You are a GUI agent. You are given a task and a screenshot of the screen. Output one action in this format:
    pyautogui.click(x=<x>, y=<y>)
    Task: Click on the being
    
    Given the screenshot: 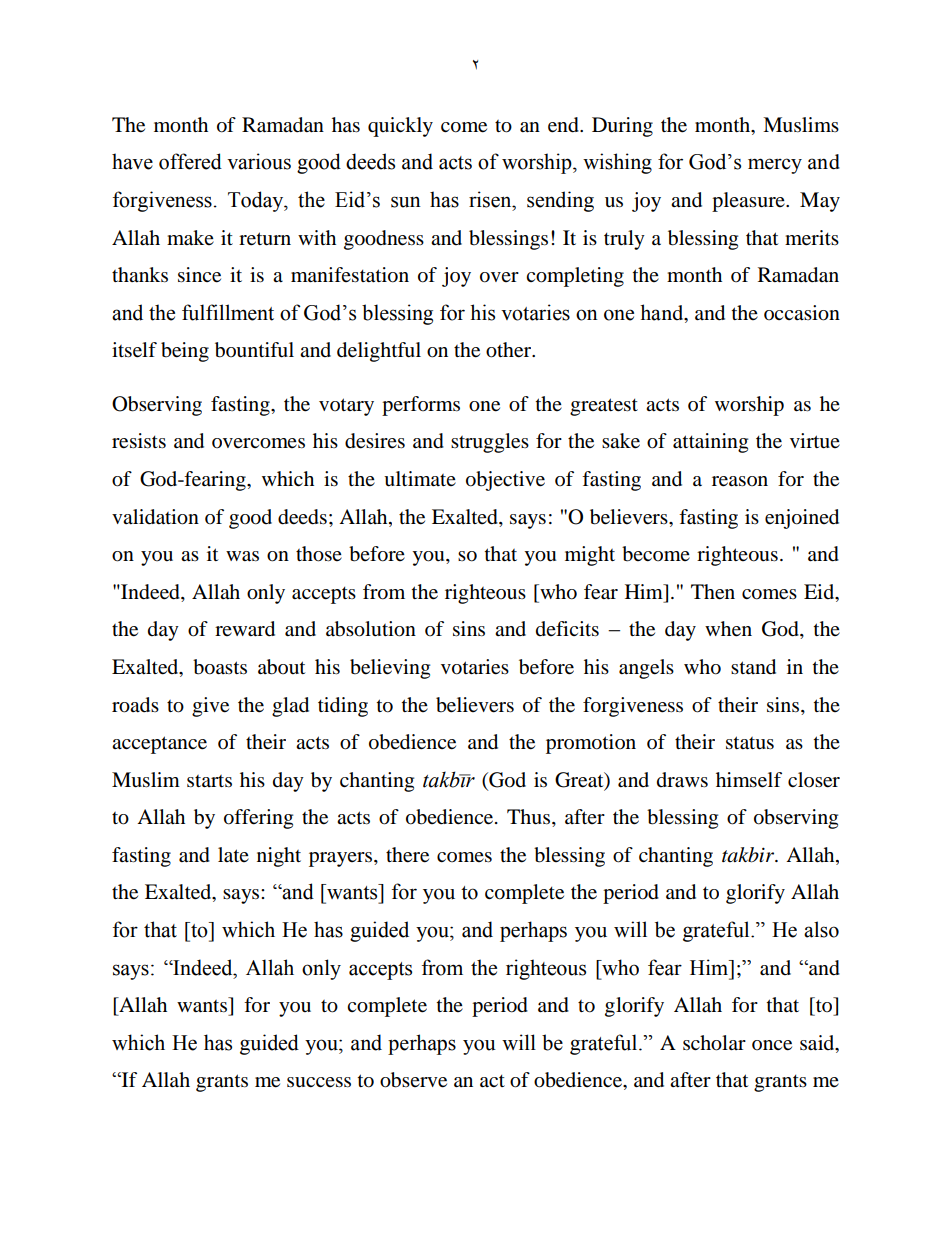 What is the action you would take?
    pyautogui.click(x=185, y=352)
